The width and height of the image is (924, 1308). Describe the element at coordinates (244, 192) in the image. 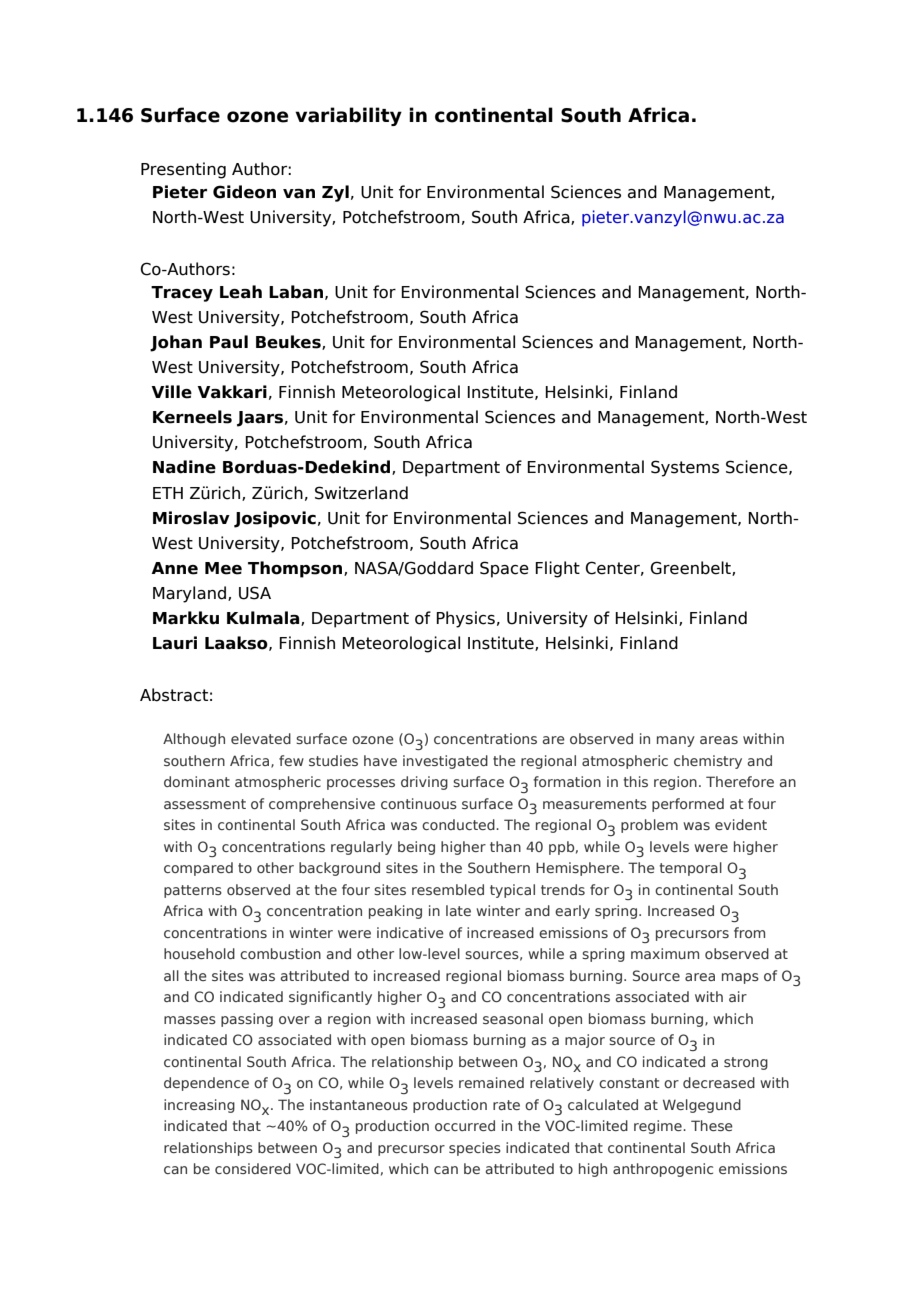

I see `Gideon` at that location.
